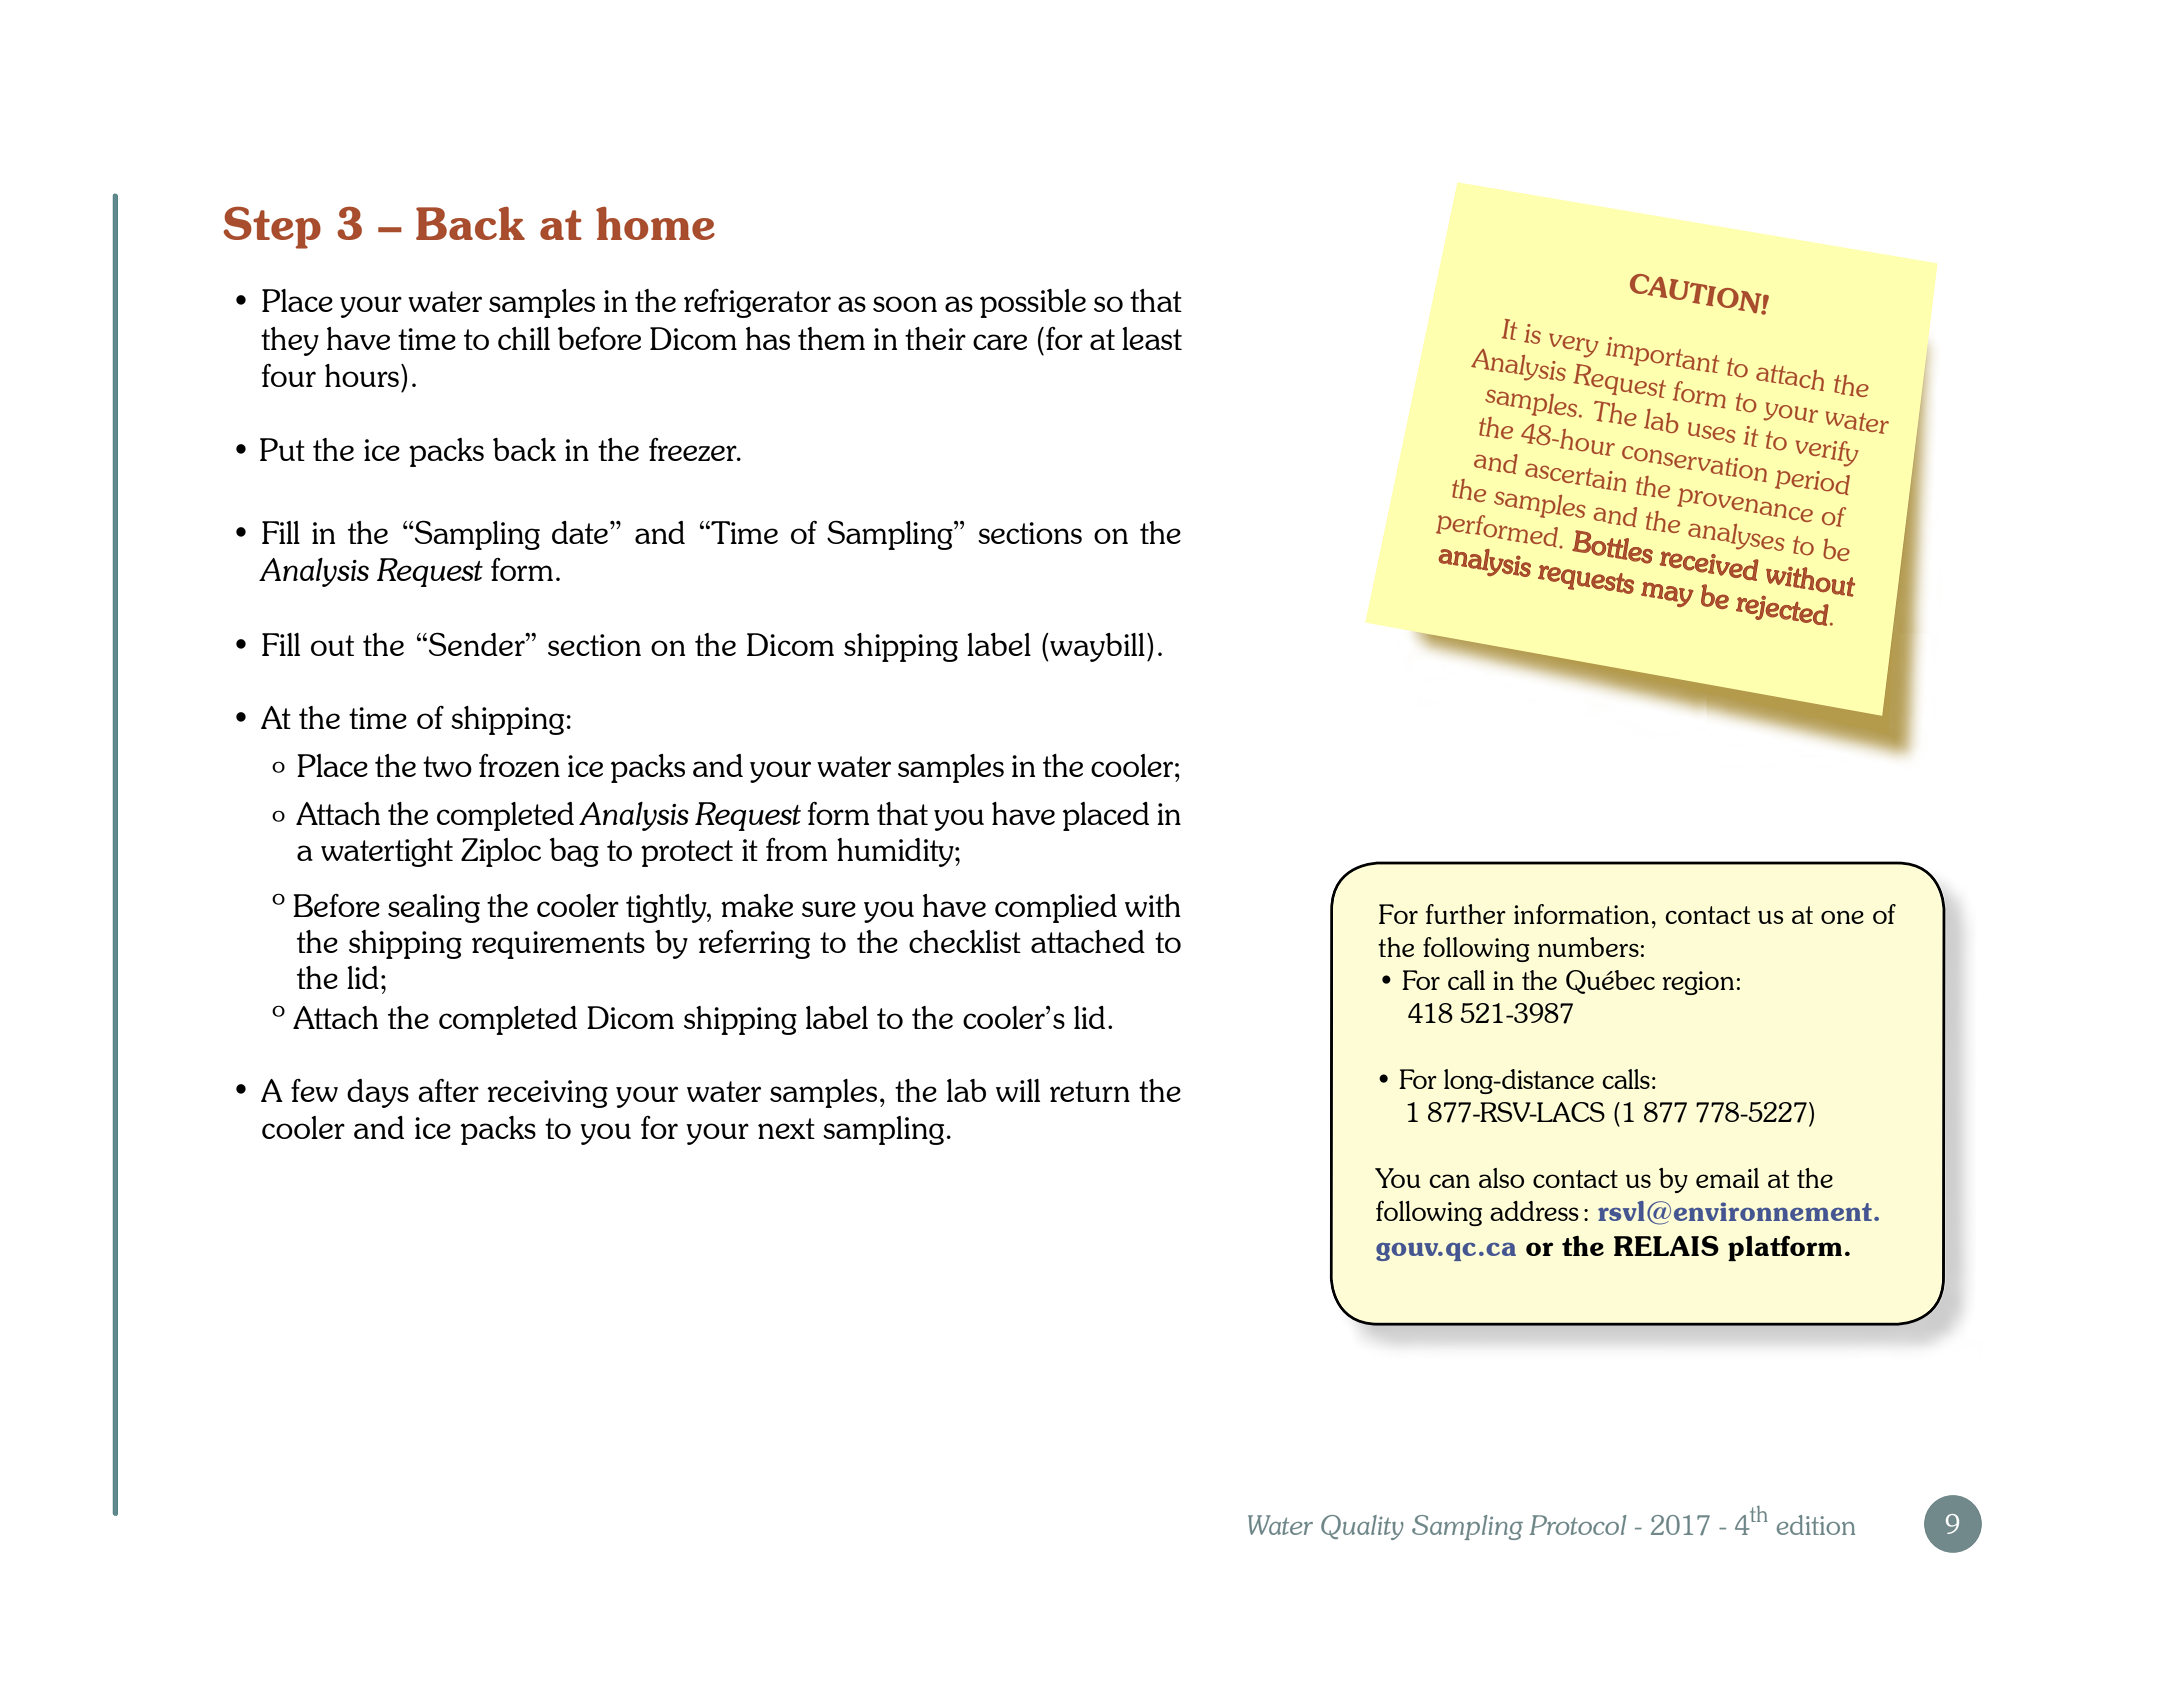 The height and width of the page is (1682, 2177). I want to click on Sender, so click(478, 644).
